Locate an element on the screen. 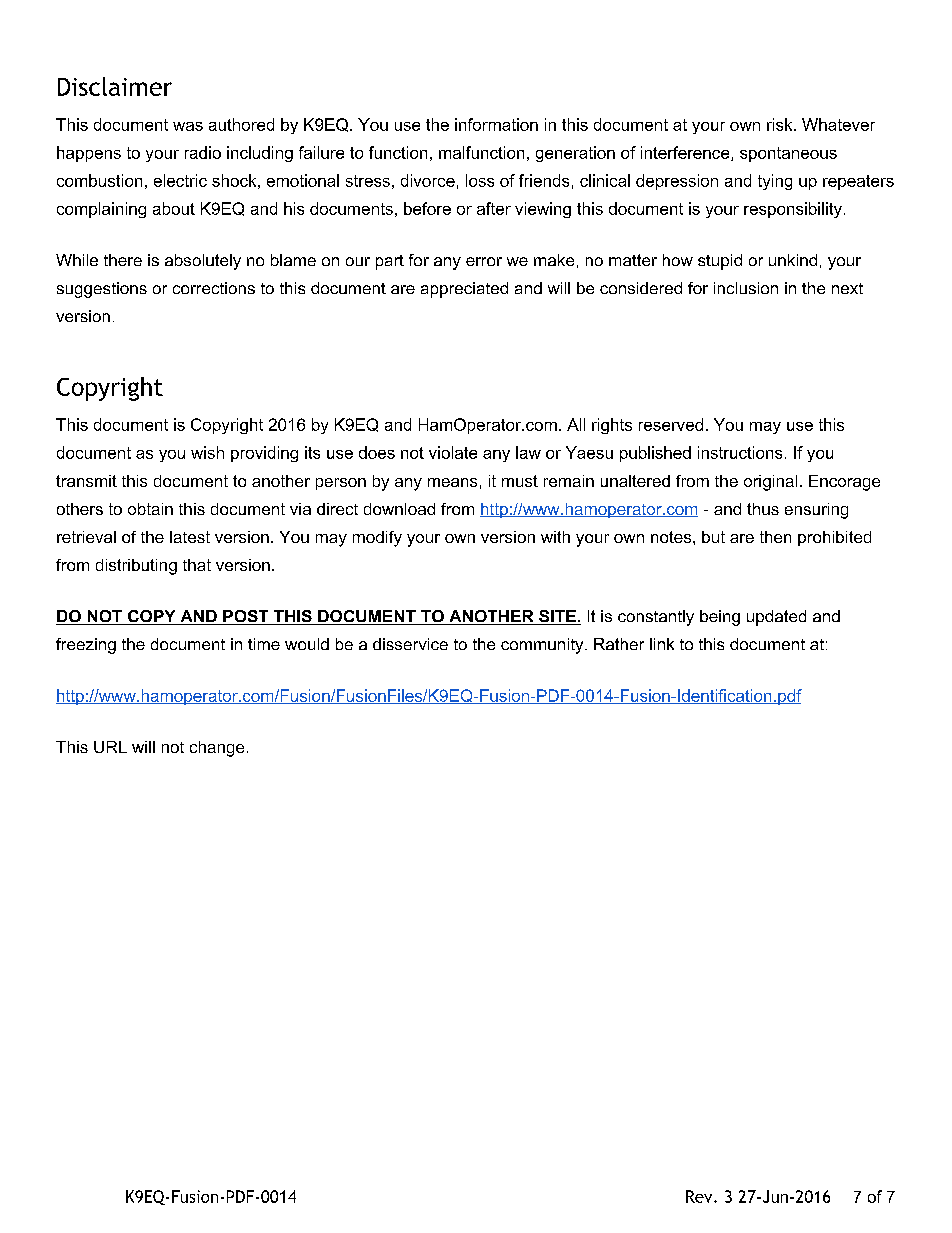 This screenshot has width=952, height=1233. updated is located at coordinates (776, 618).
